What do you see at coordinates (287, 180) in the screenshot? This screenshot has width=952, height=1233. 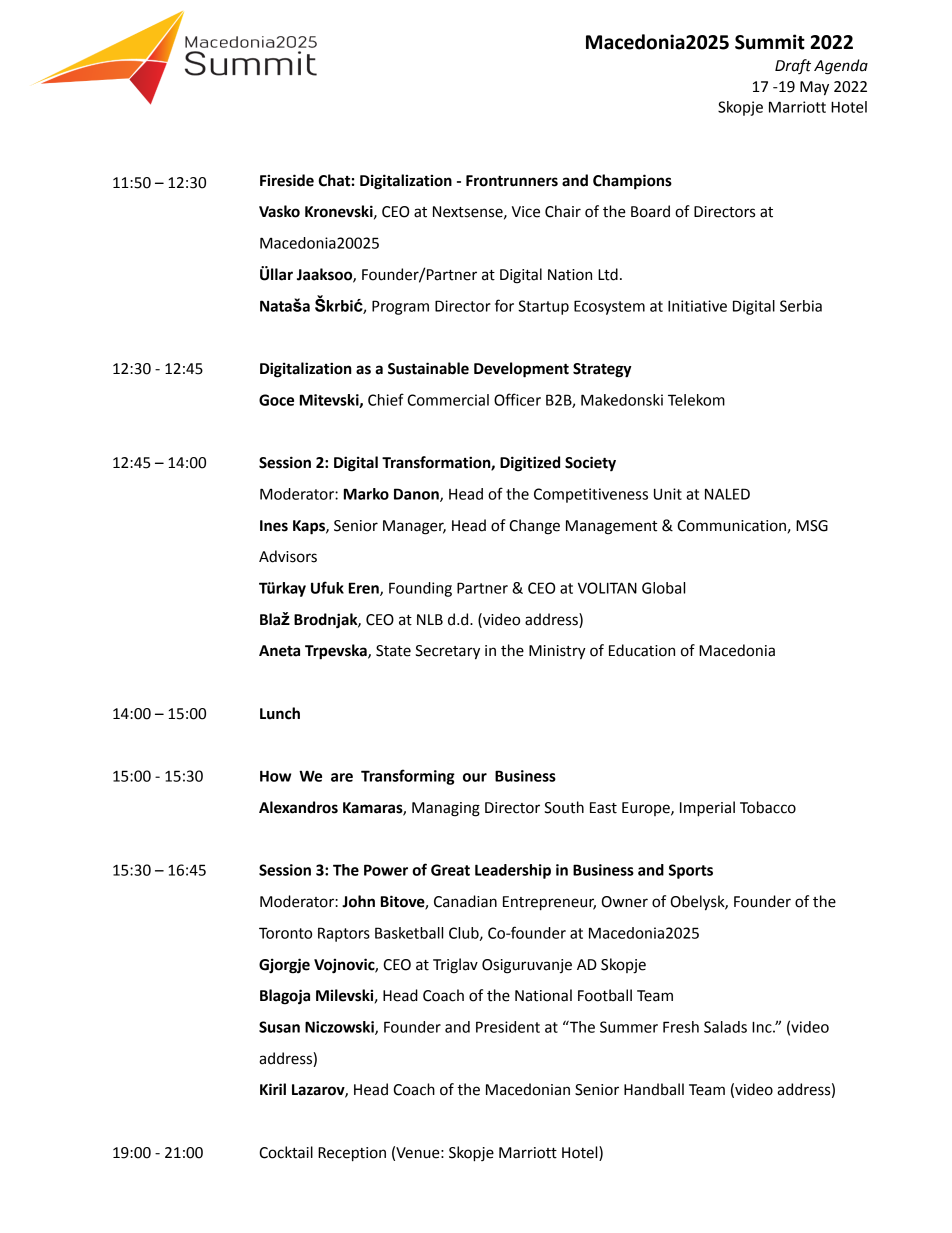 I see `Fireside` at bounding box center [287, 180].
